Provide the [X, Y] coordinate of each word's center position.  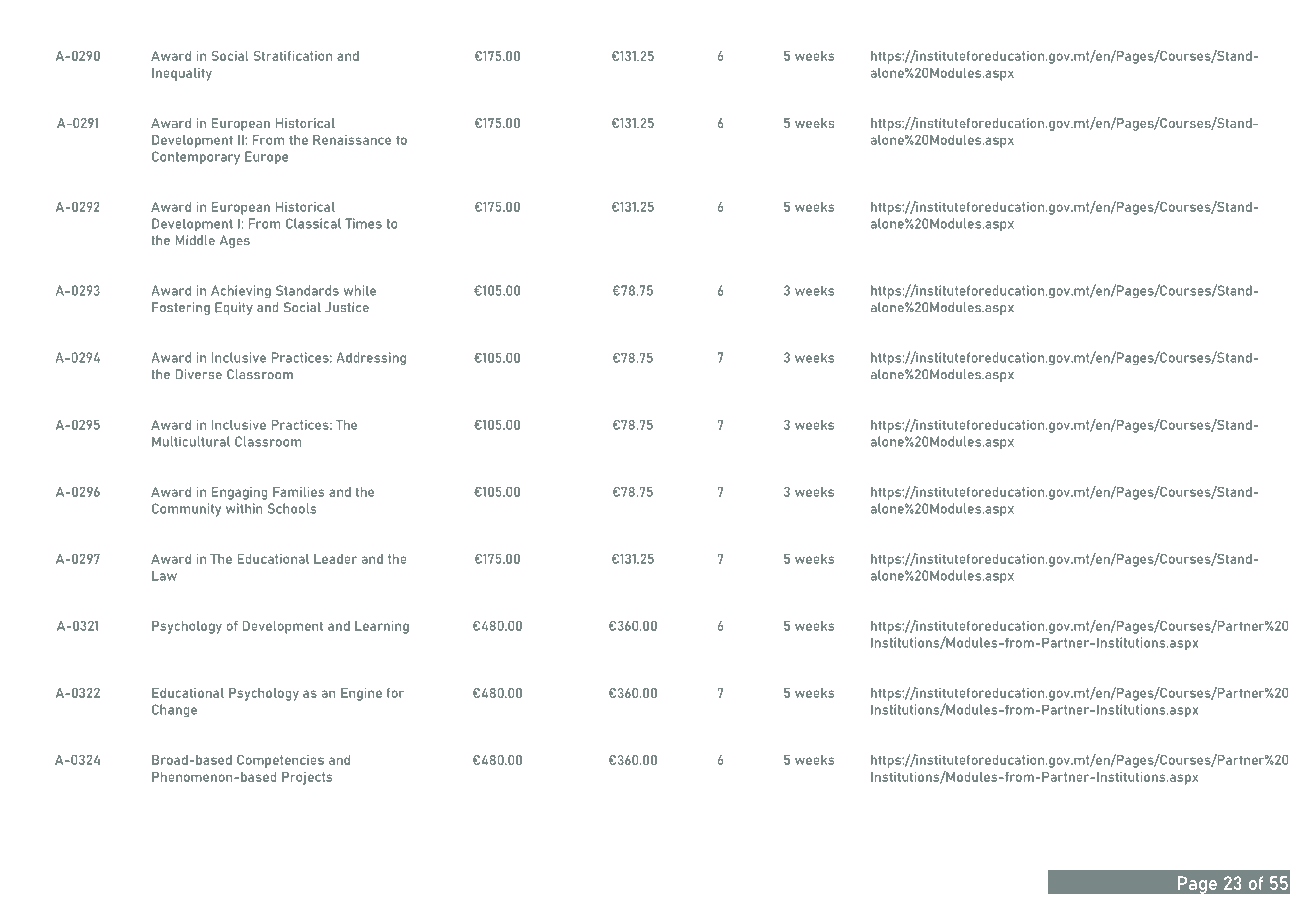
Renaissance [352, 139]
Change [174, 711]
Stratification [292, 56]
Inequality [182, 74]
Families [298, 492]
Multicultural [191, 441]
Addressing [371, 359]
